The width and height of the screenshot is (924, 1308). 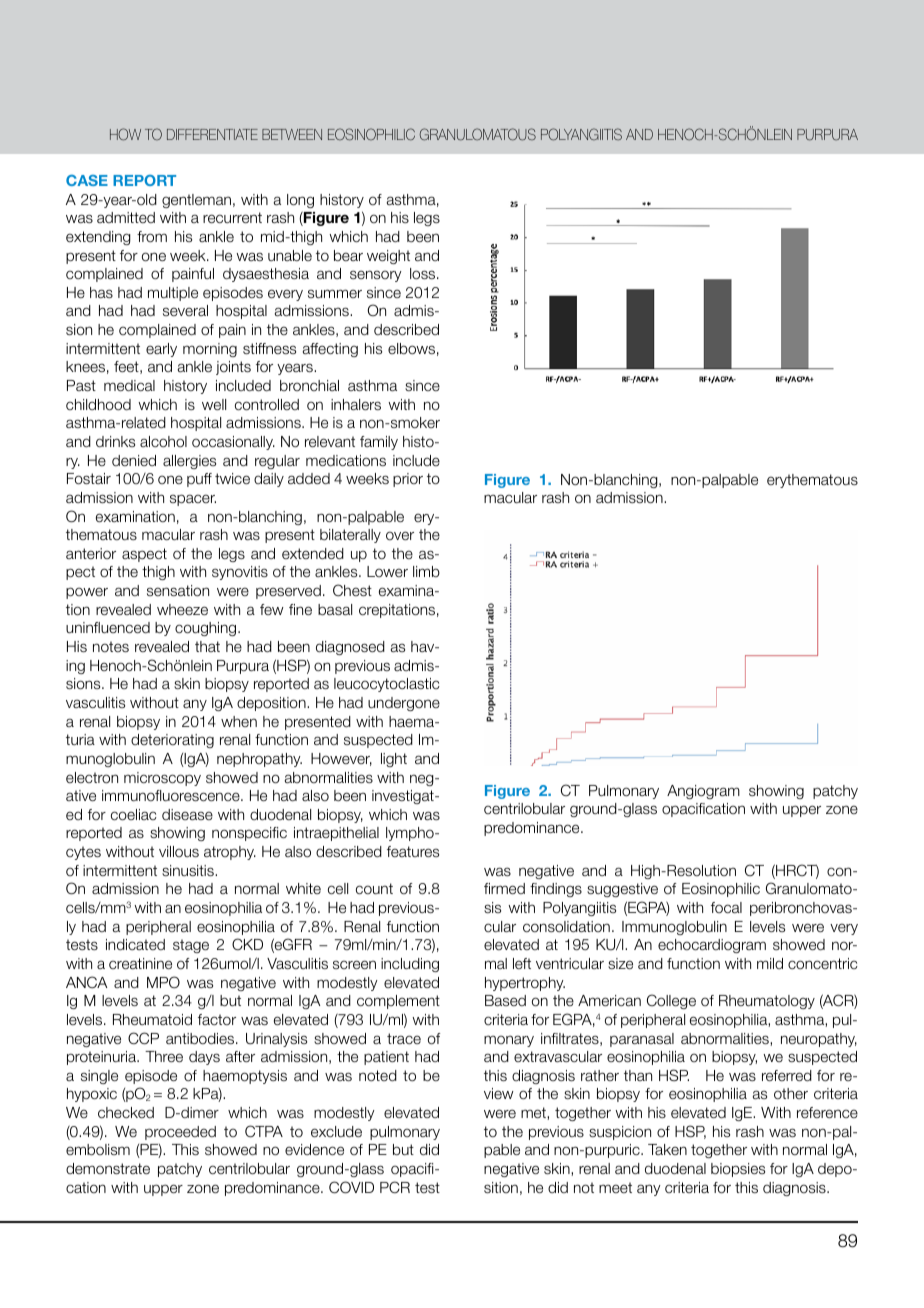 I want to click on PCR, so click(x=395, y=1187).
